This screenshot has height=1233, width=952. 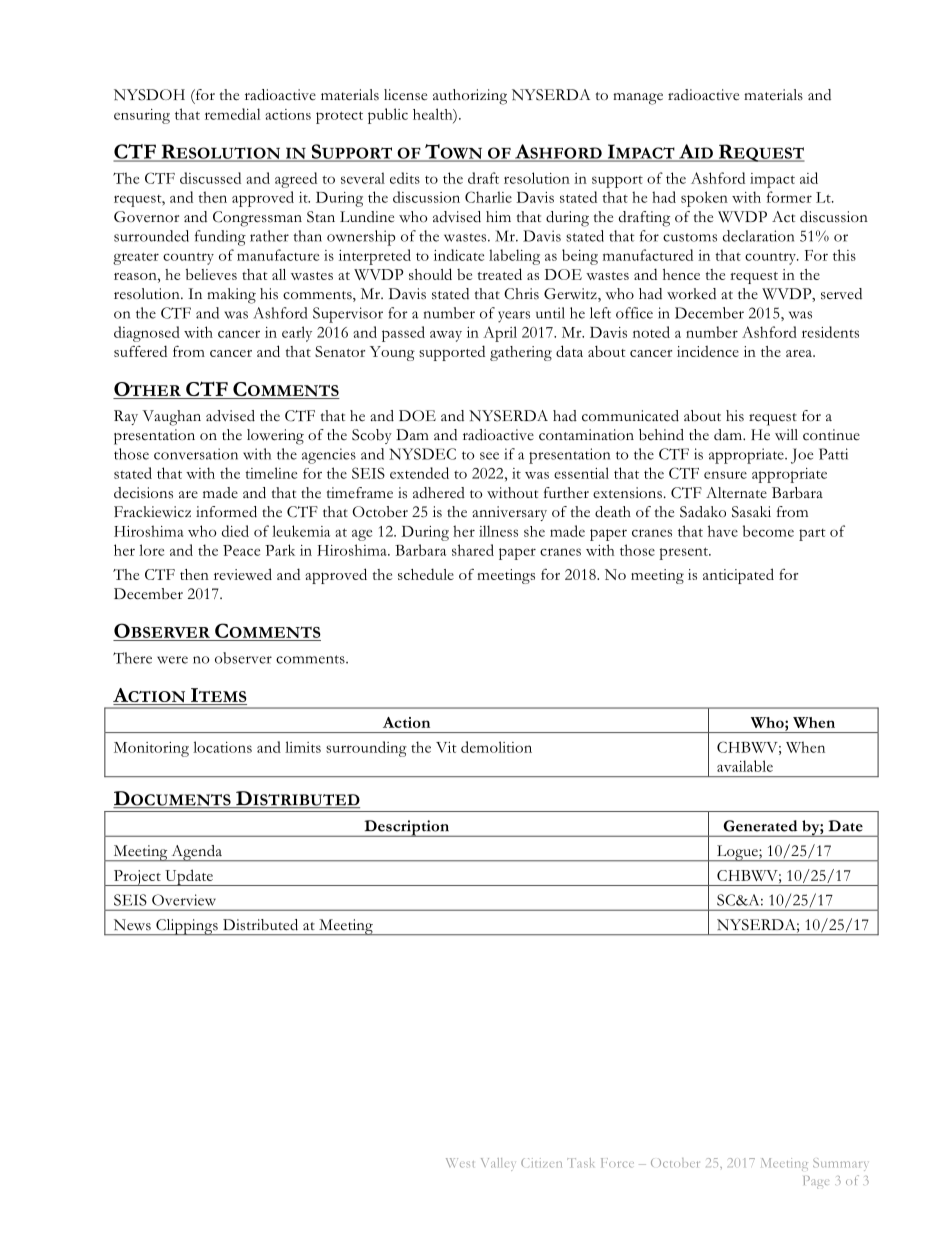 I want to click on schedule, so click(x=426, y=574).
